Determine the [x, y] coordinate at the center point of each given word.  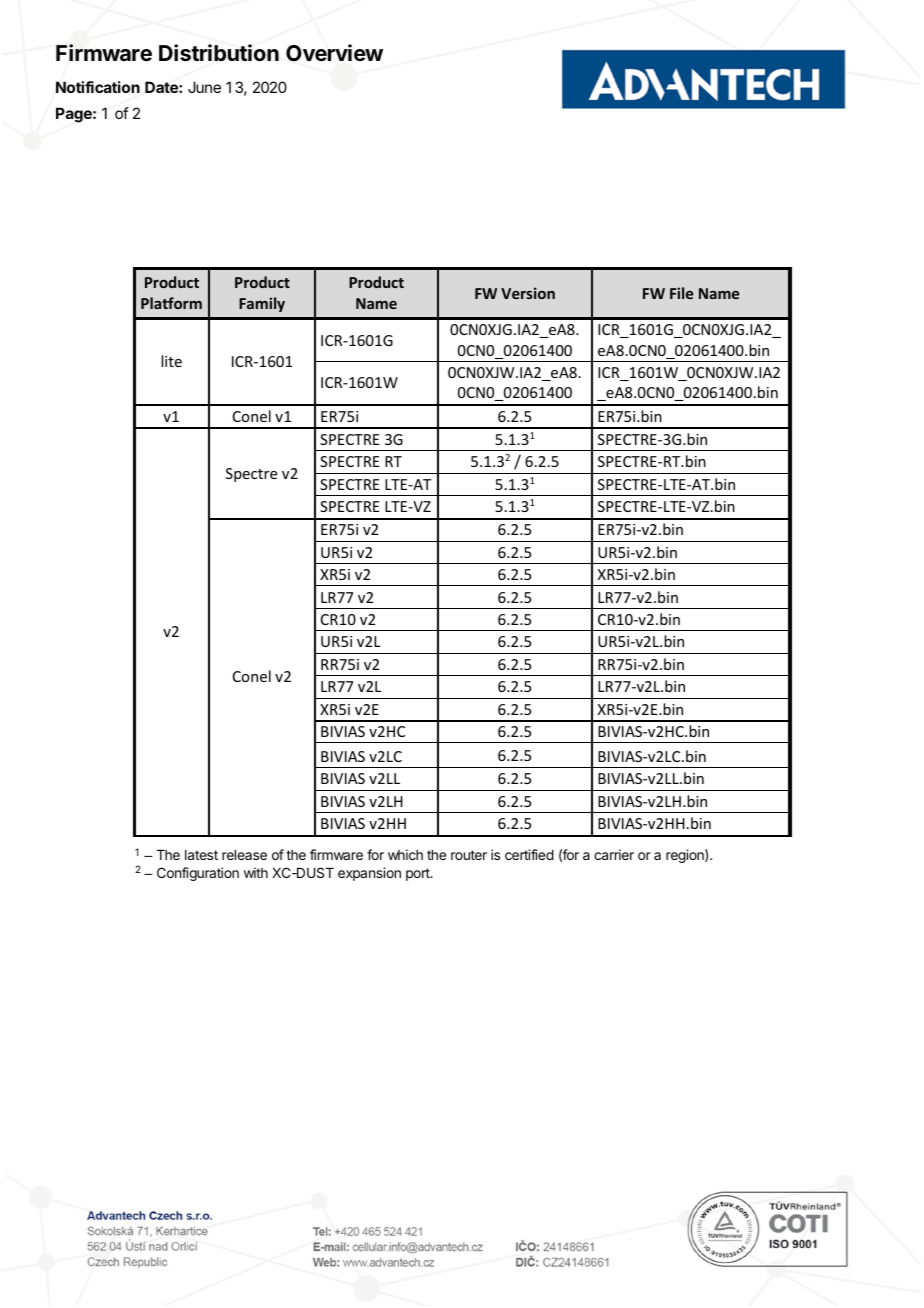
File [681, 293]
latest [201, 855]
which [405, 854]
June [204, 87]
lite [171, 361]
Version [528, 293]
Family [262, 304]
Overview [334, 53]
